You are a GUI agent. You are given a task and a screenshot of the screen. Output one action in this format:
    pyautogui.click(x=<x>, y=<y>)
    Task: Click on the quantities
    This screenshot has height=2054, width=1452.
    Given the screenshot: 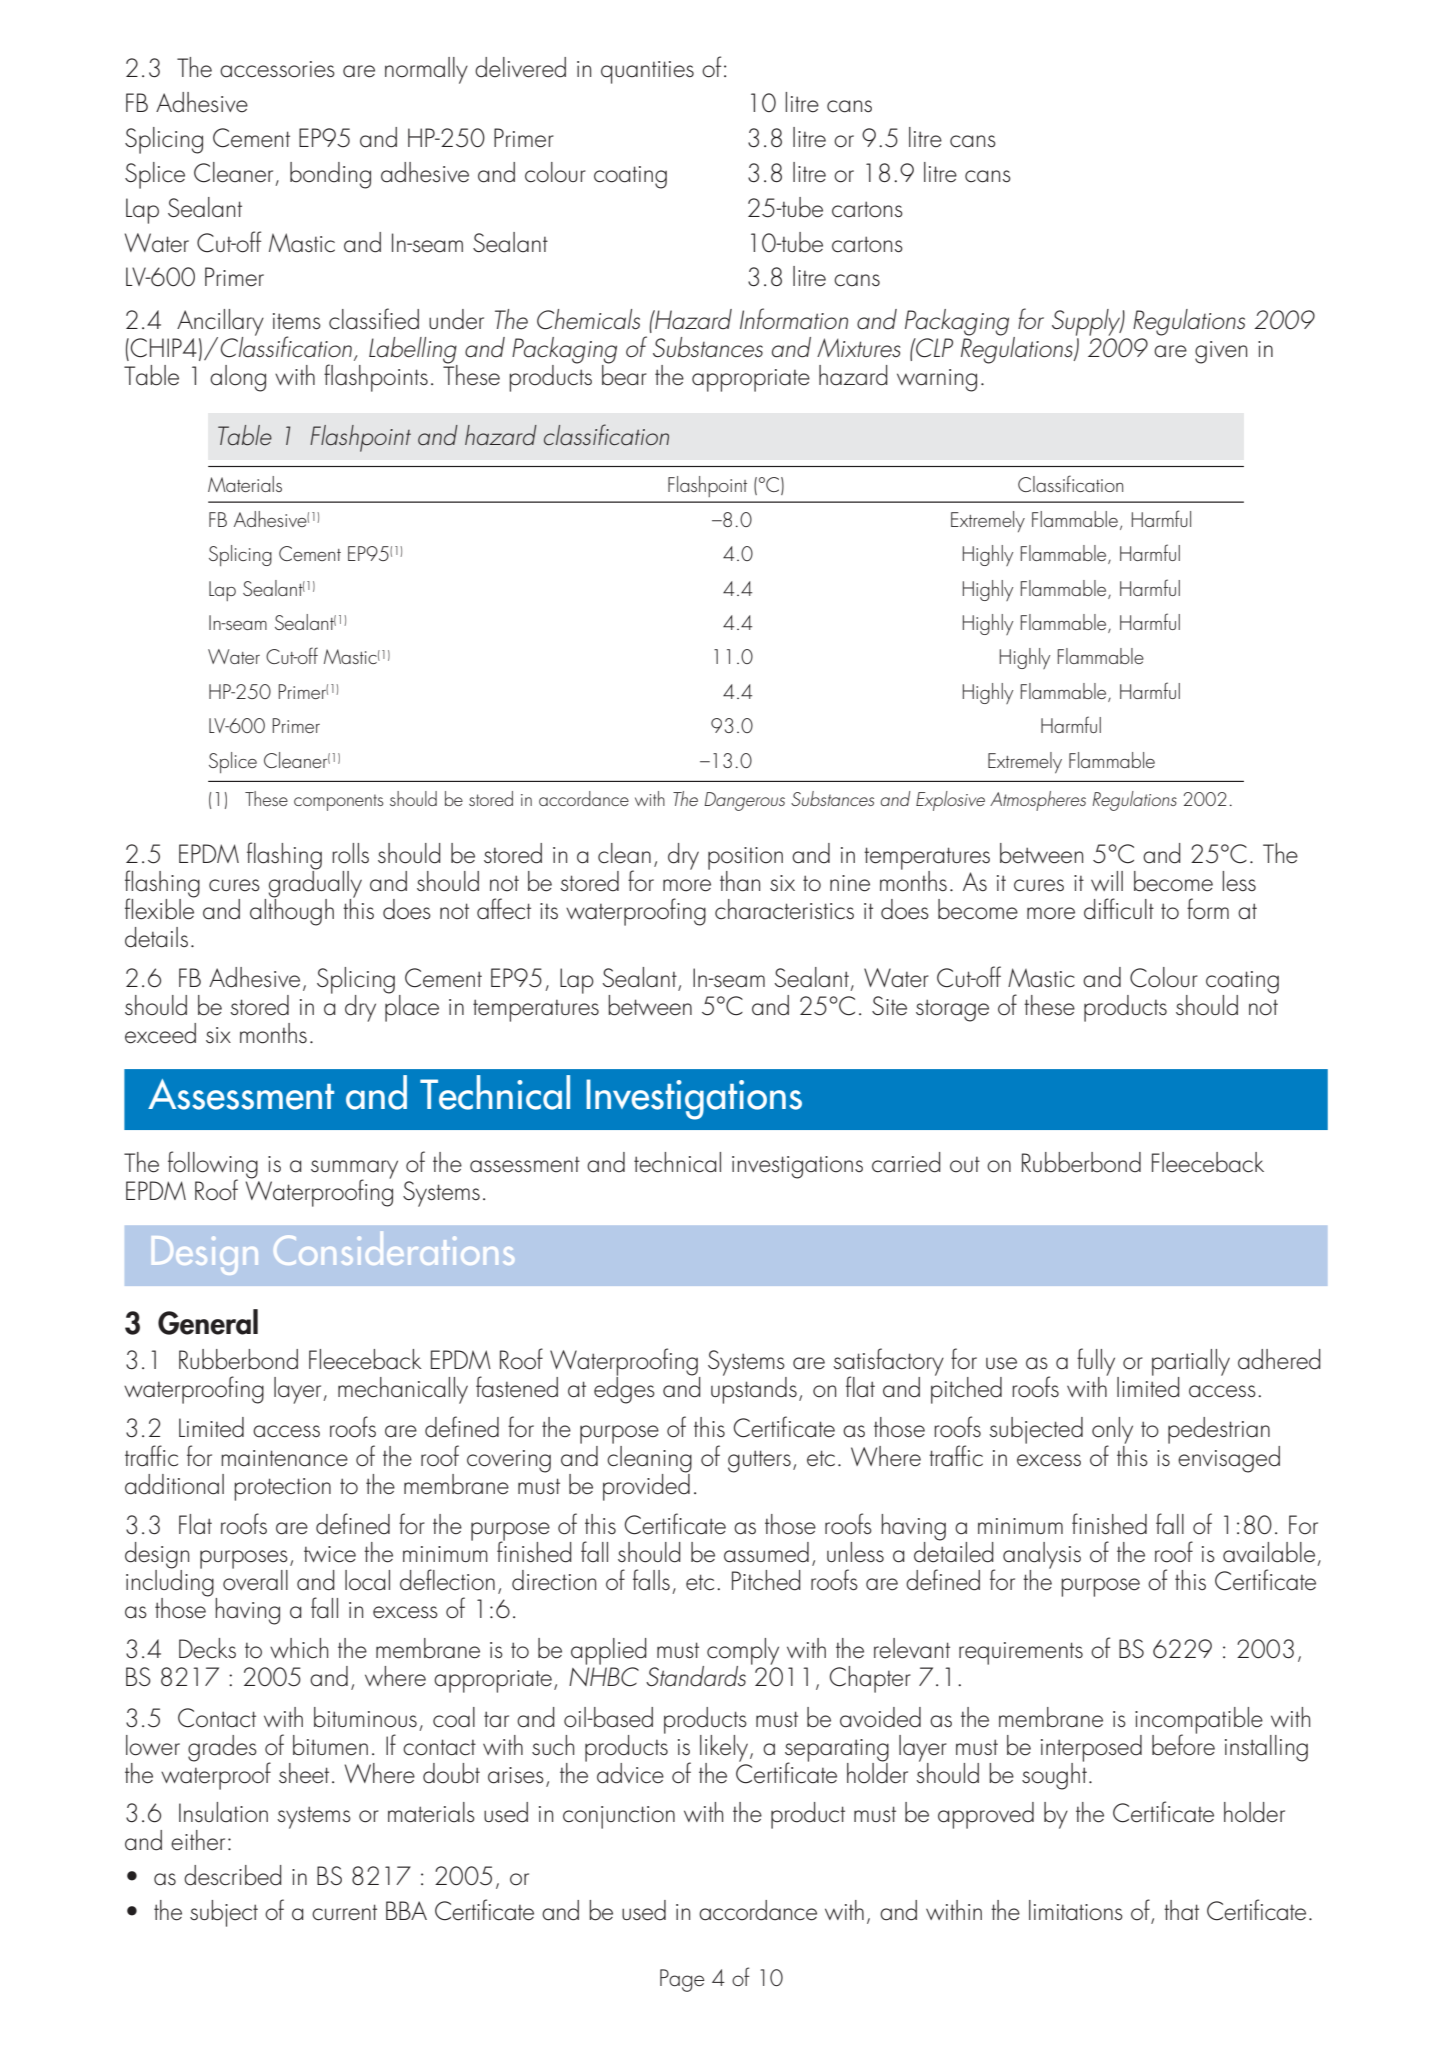 What is the action you would take?
    pyautogui.click(x=647, y=72)
